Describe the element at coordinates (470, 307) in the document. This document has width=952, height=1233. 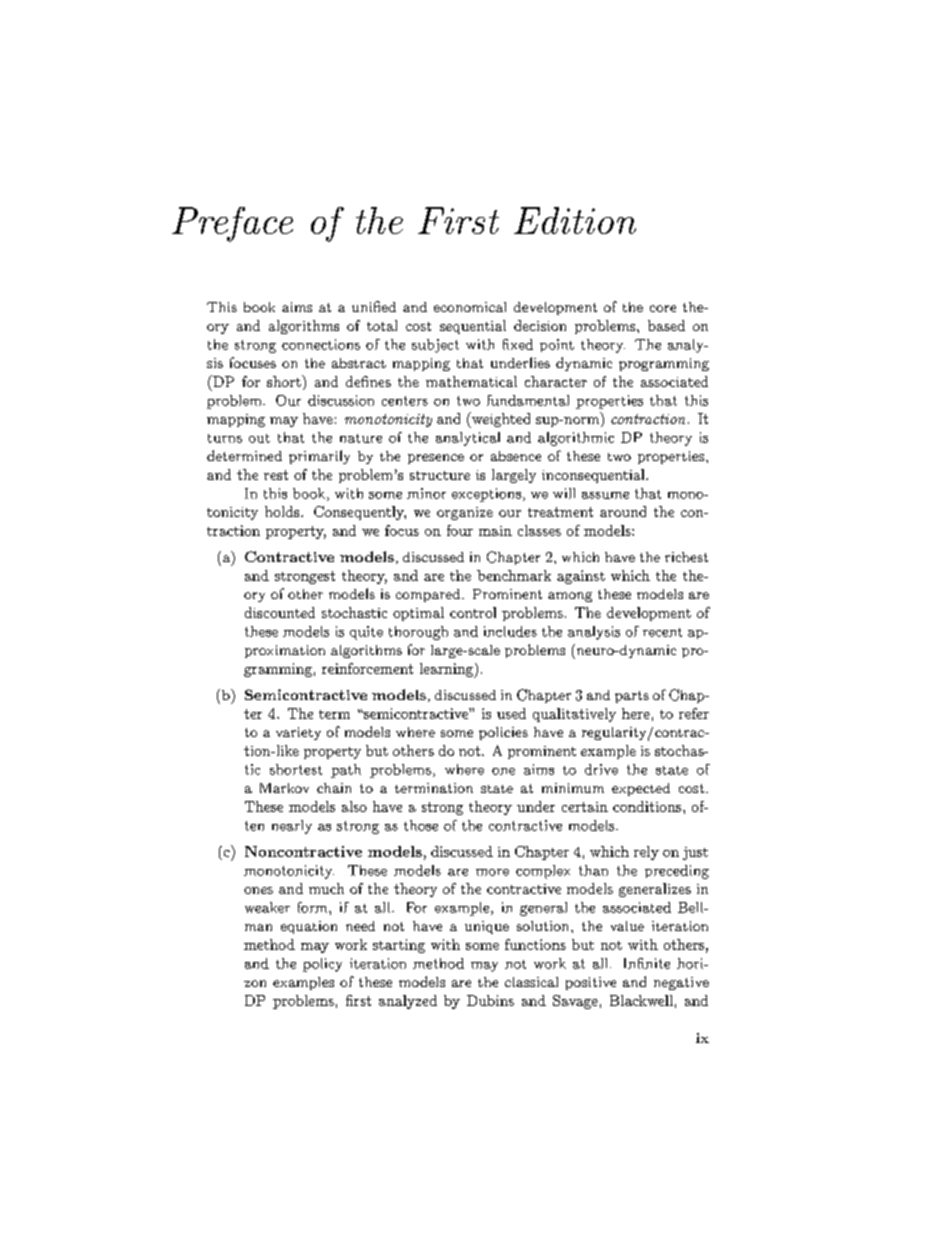
I see `economical` at that location.
